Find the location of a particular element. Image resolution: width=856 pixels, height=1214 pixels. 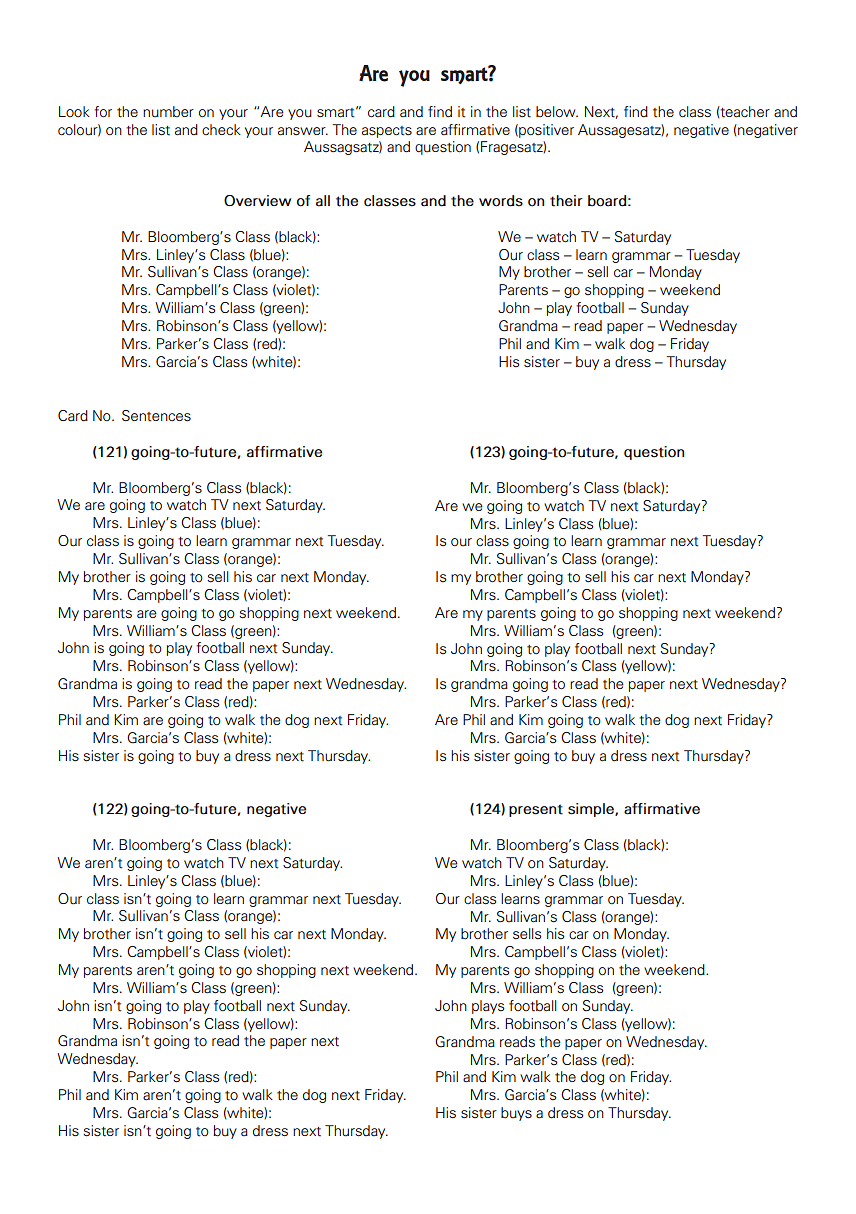

below is located at coordinates (557, 112).
